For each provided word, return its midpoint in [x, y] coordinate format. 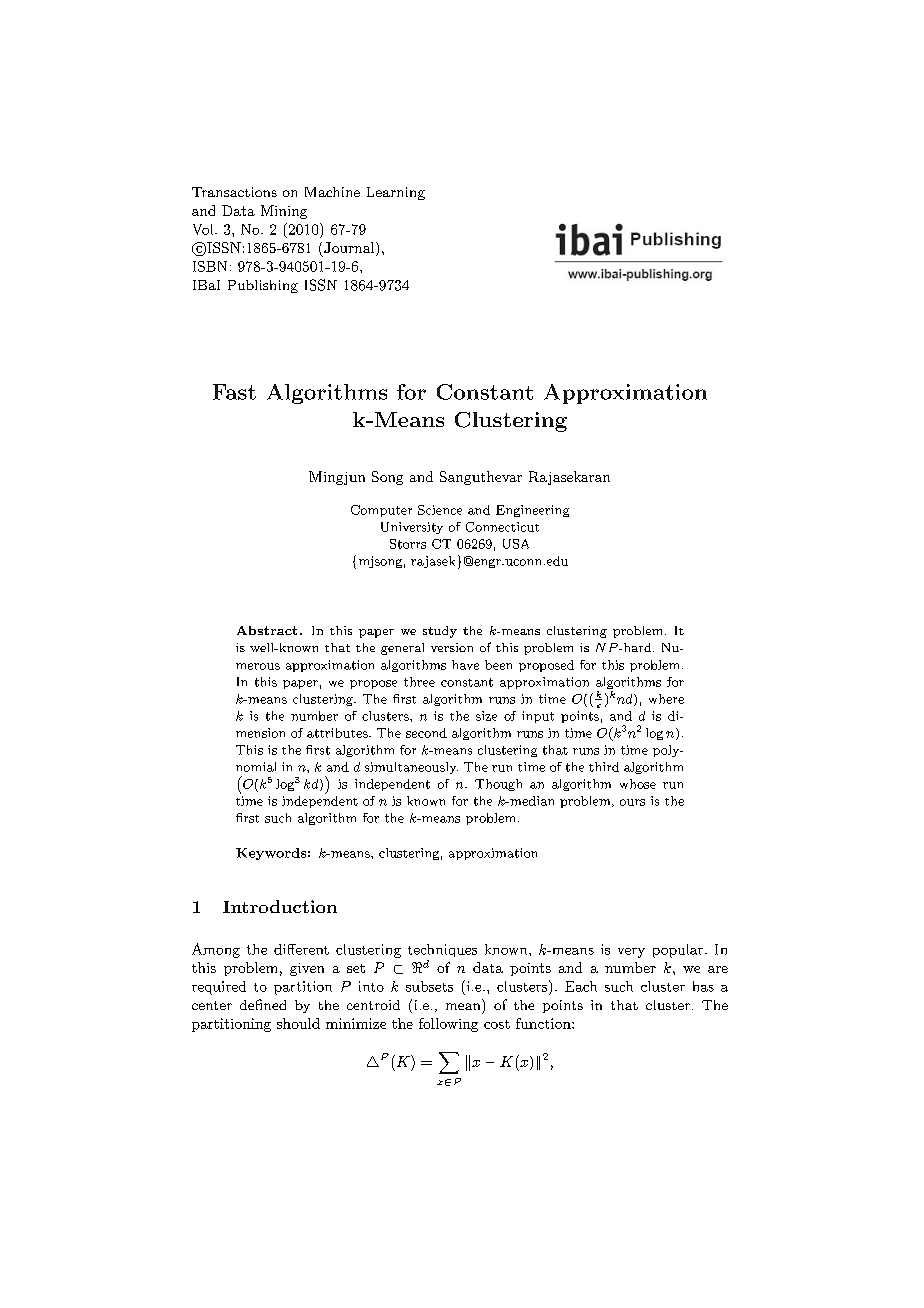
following [448, 1025]
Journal [350, 249]
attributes [338, 733]
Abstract [267, 630]
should [298, 1023]
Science [440, 510]
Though [498, 785]
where [666, 699]
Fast [234, 392]
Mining [284, 212]
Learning [396, 193]
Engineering [532, 511]
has [703, 986]
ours [632, 802]
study [440, 632]
